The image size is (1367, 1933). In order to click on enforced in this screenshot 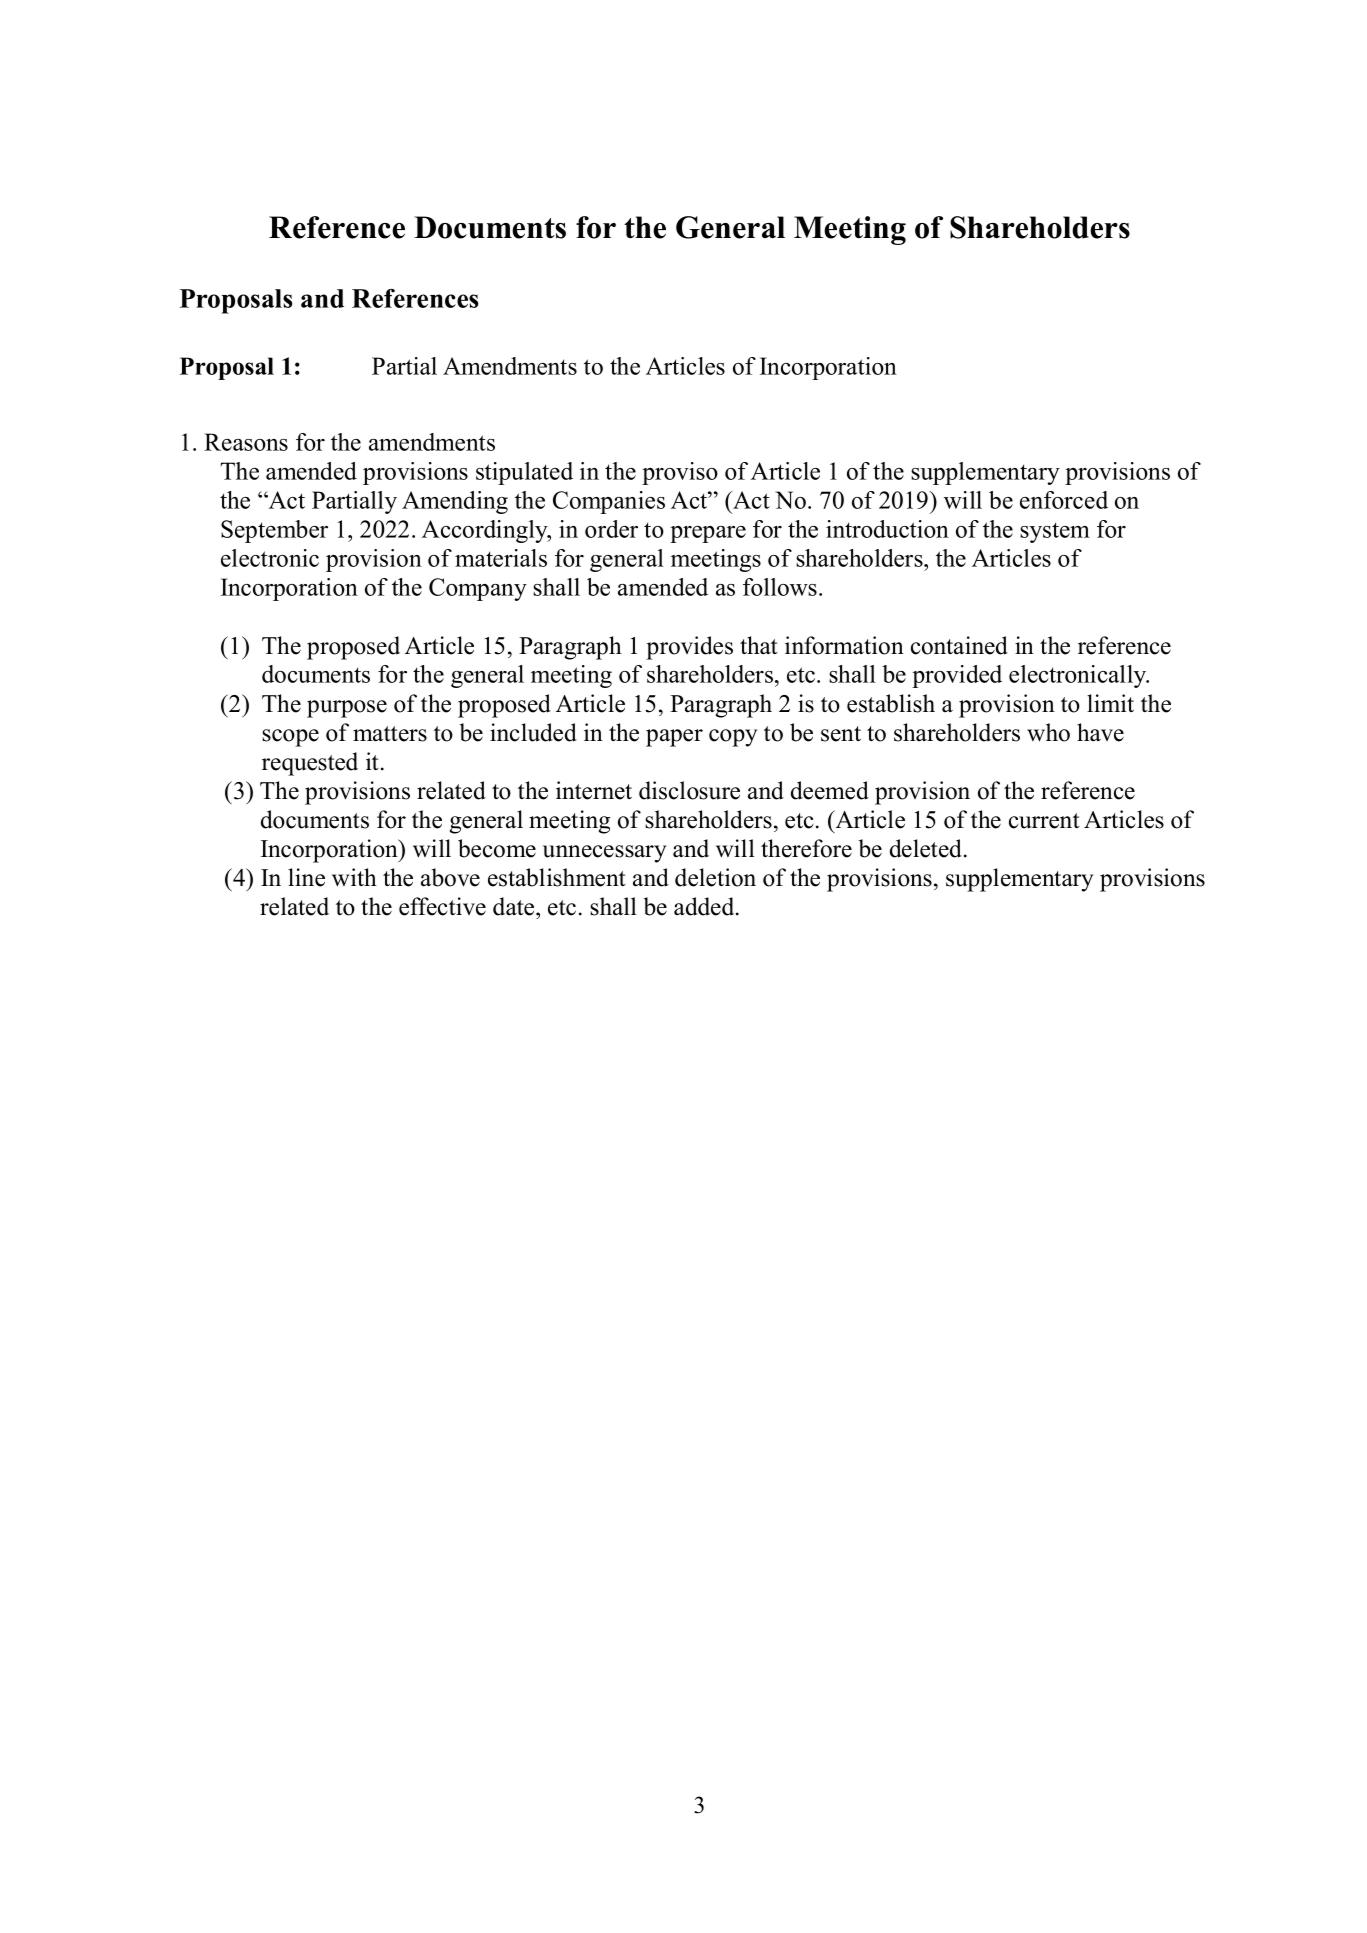, I will do `click(1064, 500)`.
